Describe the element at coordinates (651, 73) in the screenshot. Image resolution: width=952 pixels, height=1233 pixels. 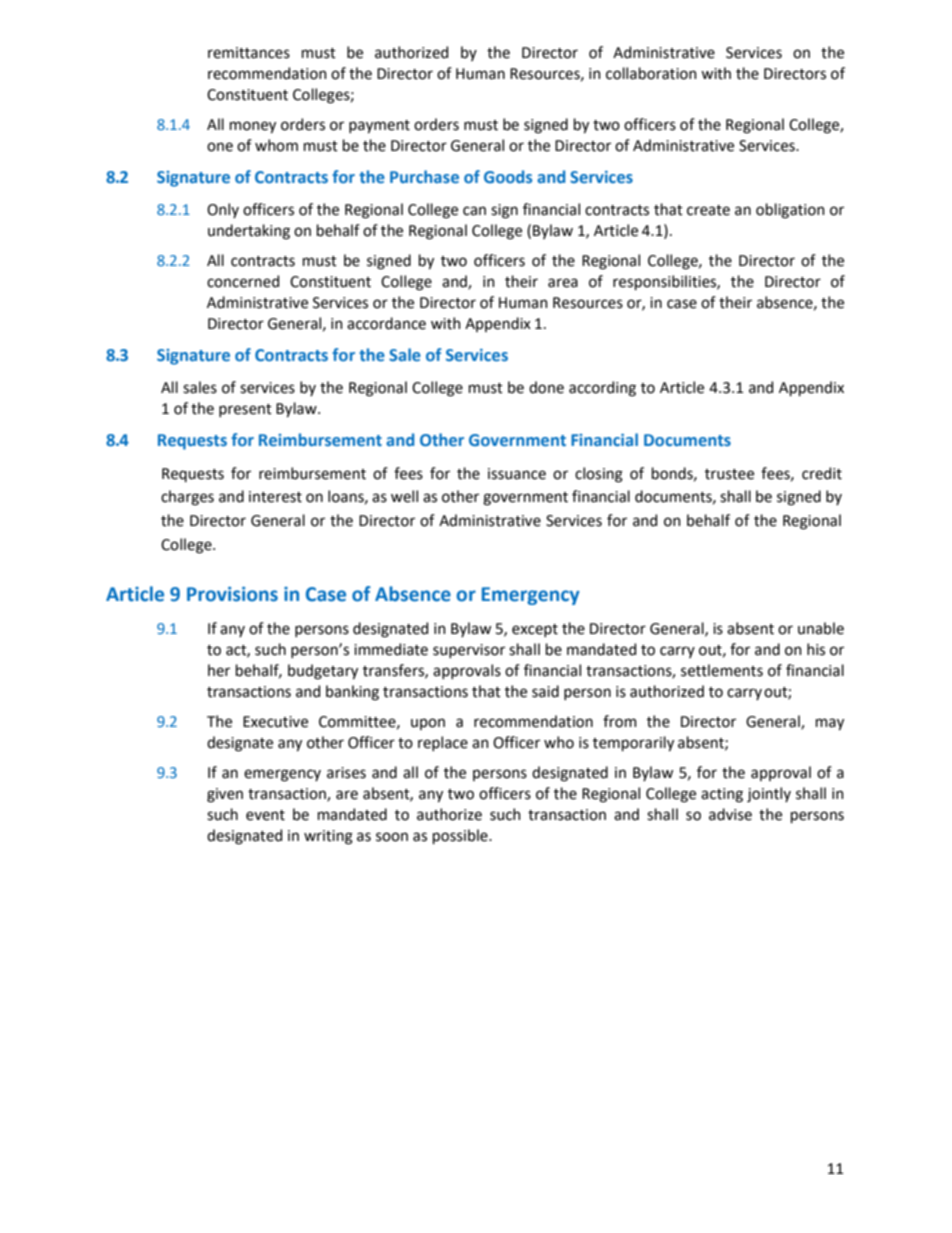
I see `collaboration` at that location.
